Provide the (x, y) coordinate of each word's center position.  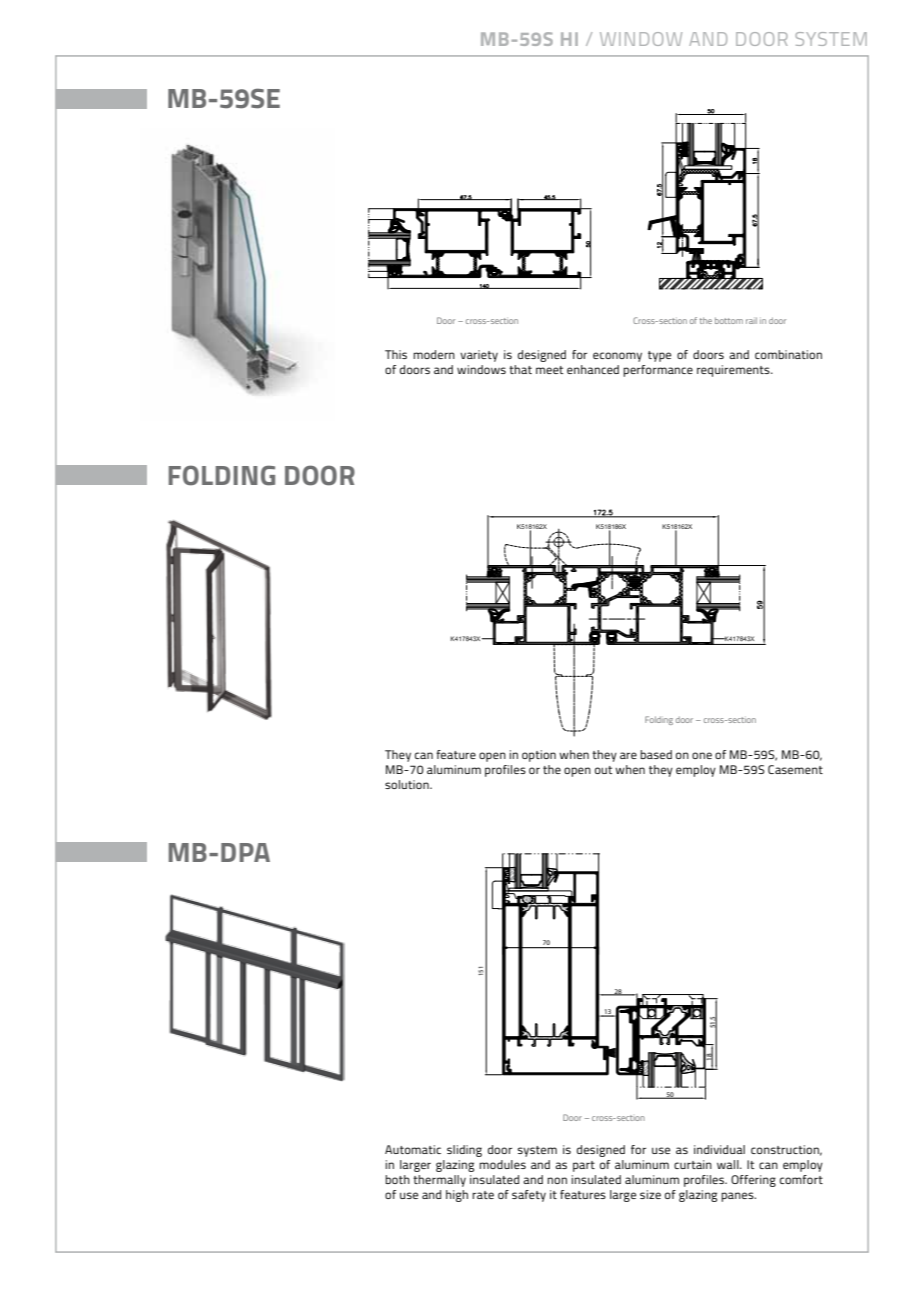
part (584, 1166)
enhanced (593, 369)
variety (479, 356)
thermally (439, 1181)
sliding (464, 1151)
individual (719, 1149)
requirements (734, 371)
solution (408, 784)
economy (617, 357)
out (604, 770)
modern (434, 354)
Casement (795, 769)
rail (751, 320)
